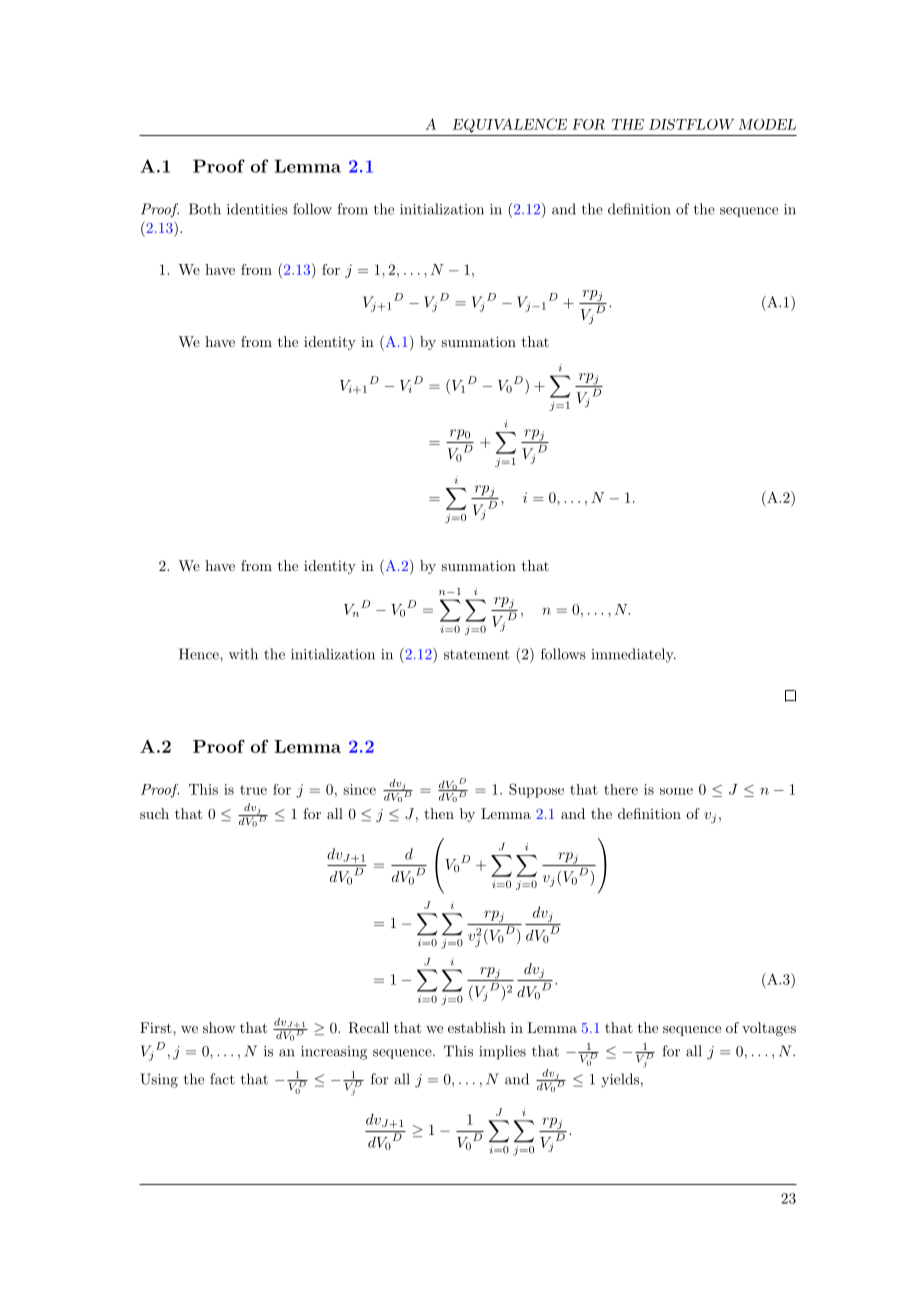  Describe the element at coordinates (477, 1027) in the screenshot. I see `establish` at that location.
